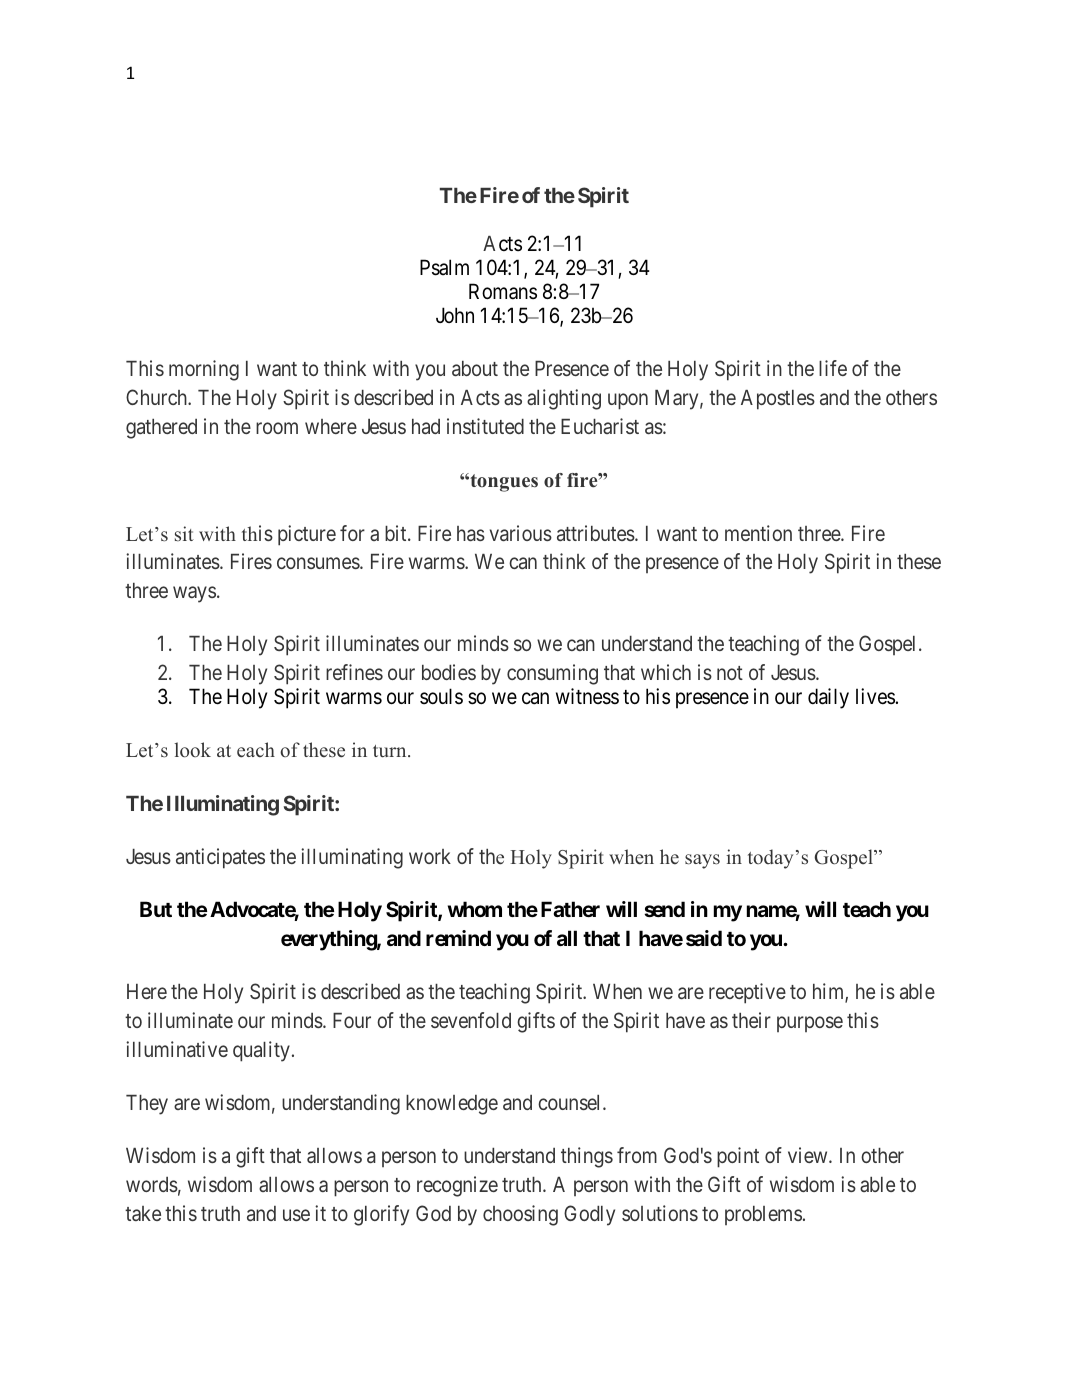 Image resolution: width=1068 pixels, height=1382 pixels. Describe the element at coordinates (828, 698) in the document. I see `daily` at that location.
